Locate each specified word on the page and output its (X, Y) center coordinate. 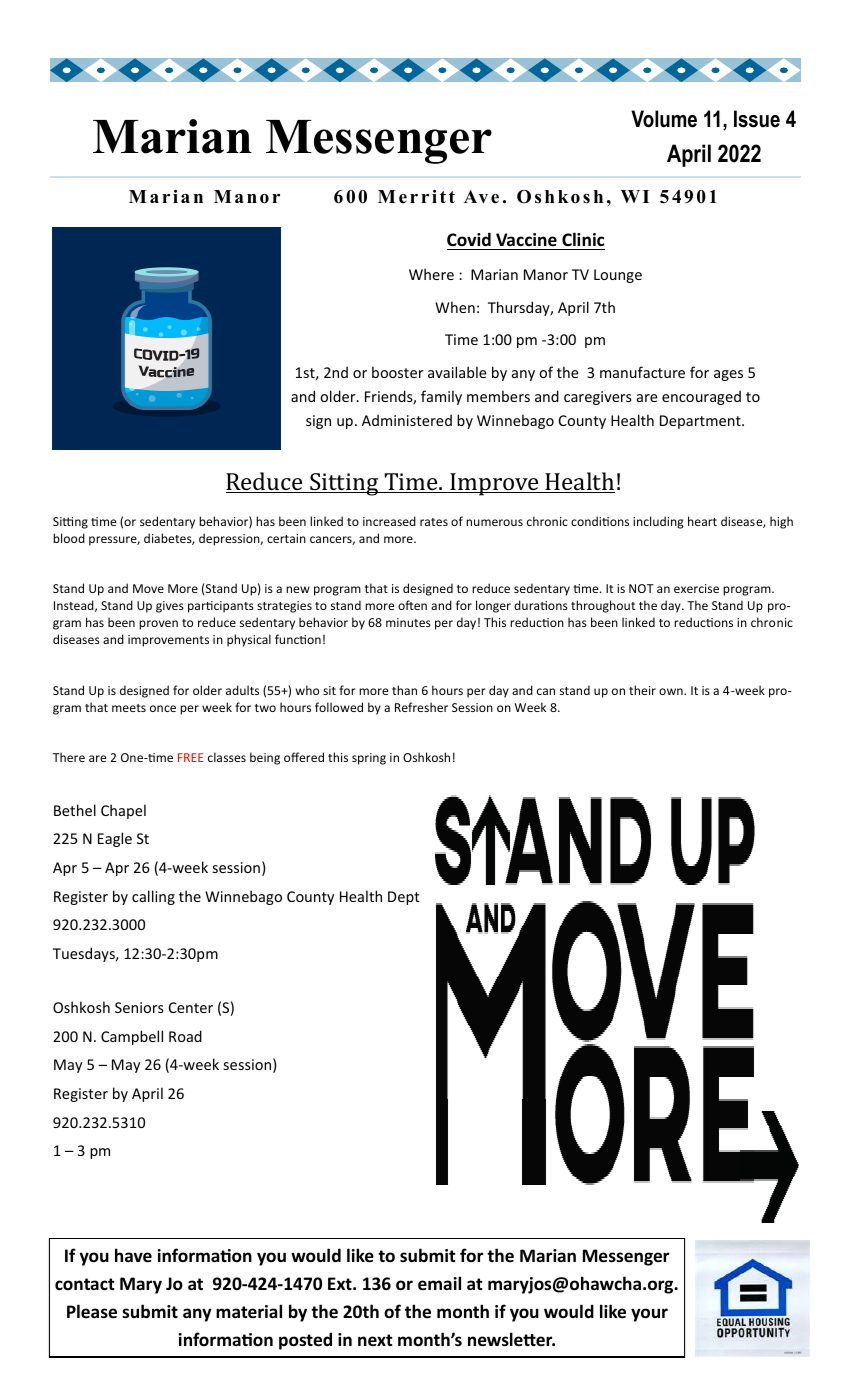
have (133, 1255)
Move (148, 588)
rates (434, 522)
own (672, 691)
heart (702, 521)
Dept (404, 898)
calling (153, 897)
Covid (469, 239)
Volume (664, 119)
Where (431, 274)
